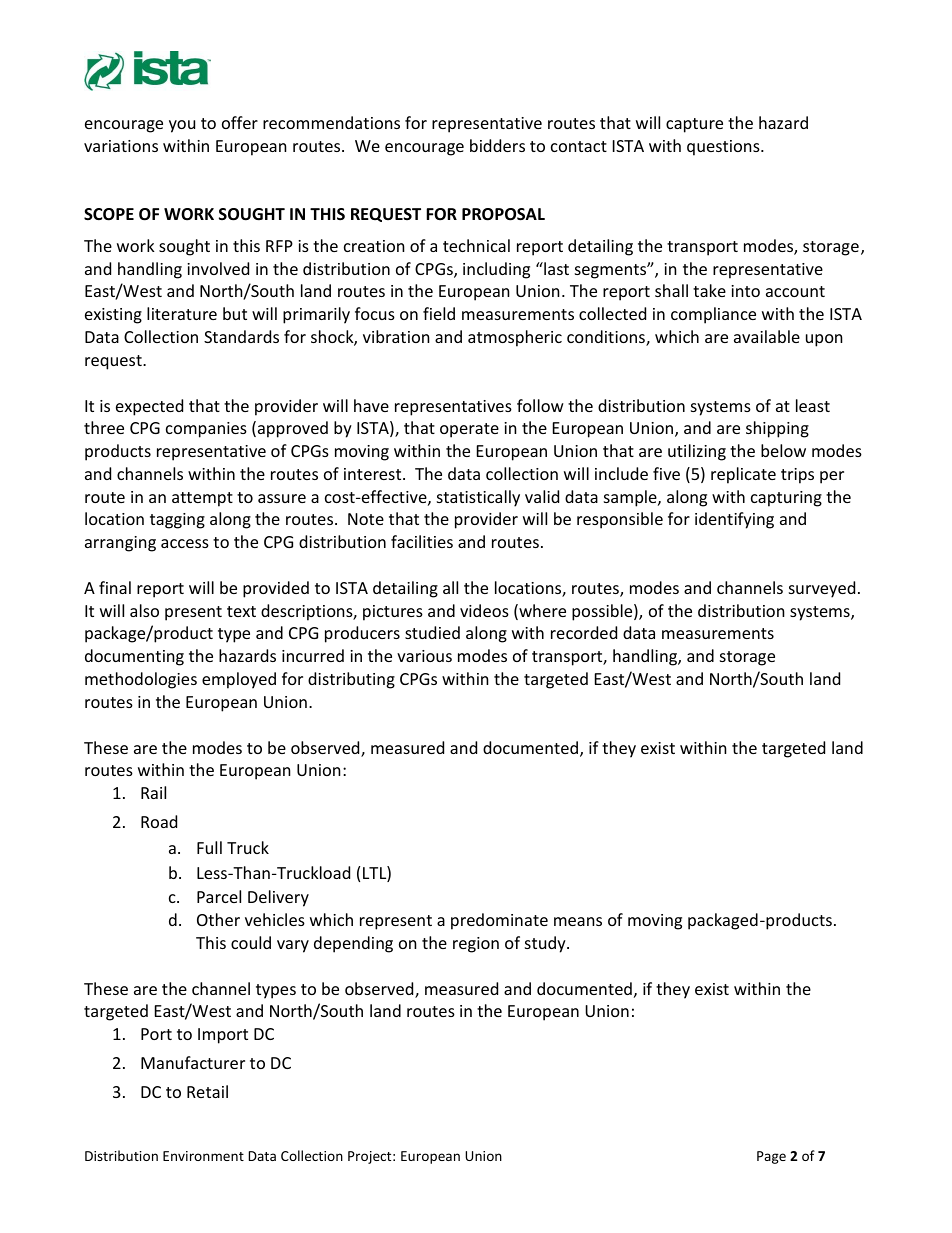  I want to click on means, so click(578, 921).
